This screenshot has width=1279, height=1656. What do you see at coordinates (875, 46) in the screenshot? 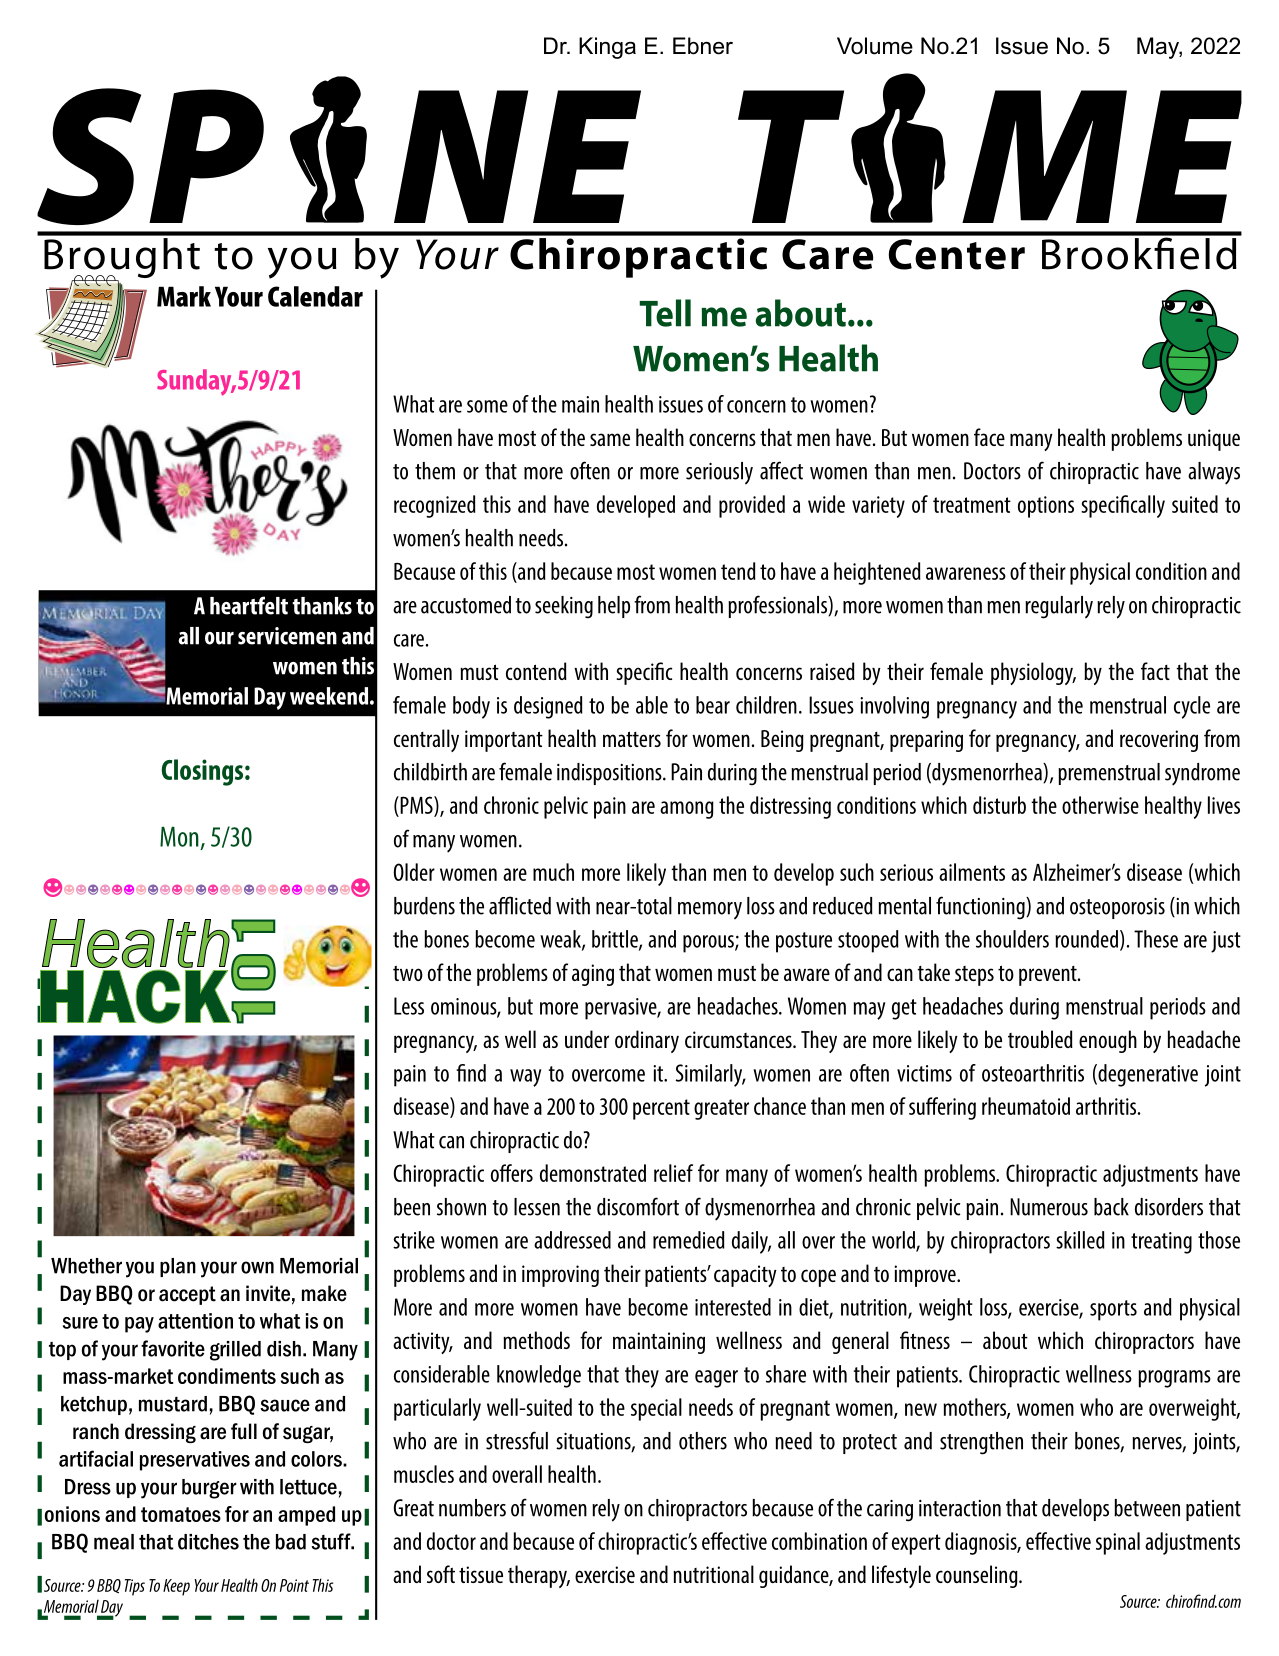
I see `Volume` at bounding box center [875, 46].
